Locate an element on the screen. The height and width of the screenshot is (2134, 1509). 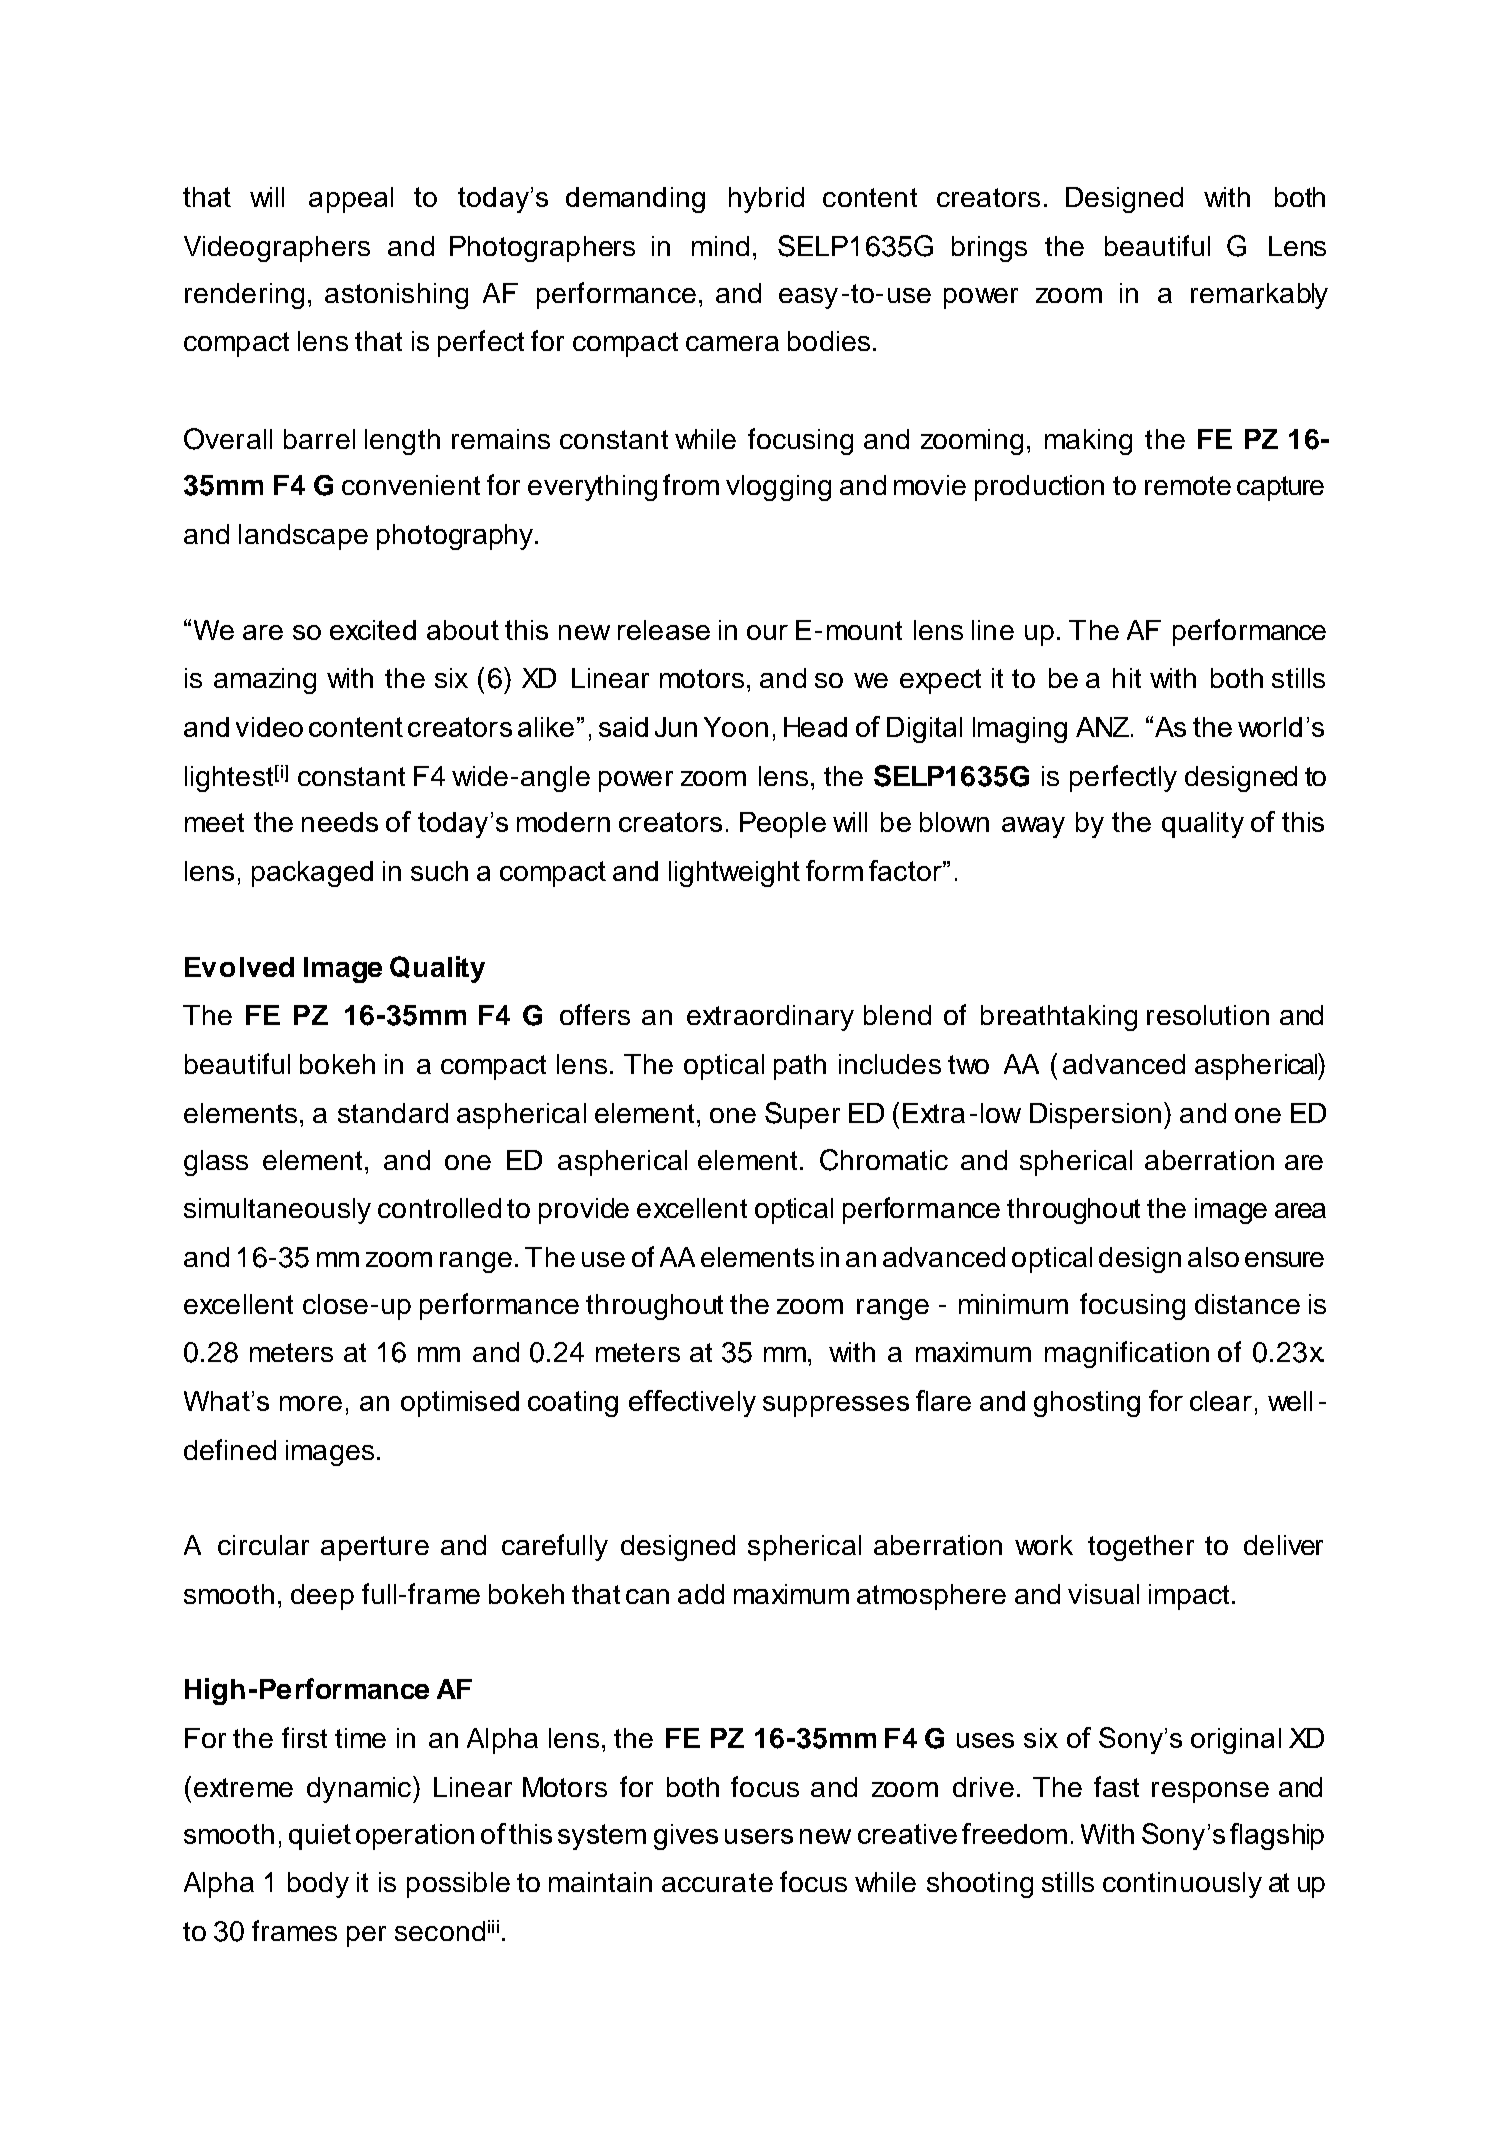
quiet is located at coordinates (320, 1837).
